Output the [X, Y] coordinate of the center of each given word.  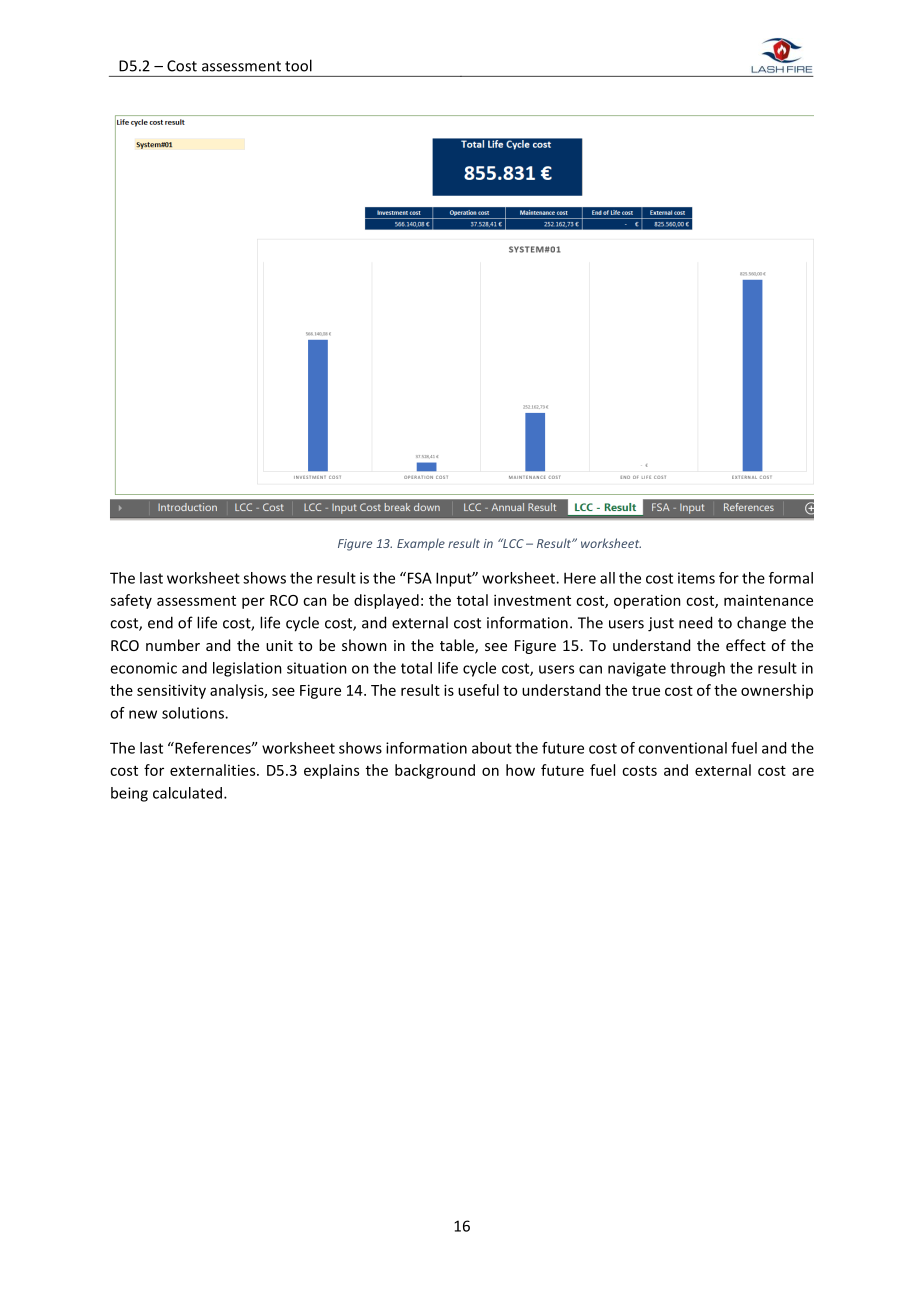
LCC [512, 543]
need [695, 622]
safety [131, 601]
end [160, 622]
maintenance [768, 600]
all [607, 578]
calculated [187, 793]
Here [580, 578]
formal [791, 578]
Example [421, 544]
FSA [418, 578]
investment [532, 600]
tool [298, 65]
